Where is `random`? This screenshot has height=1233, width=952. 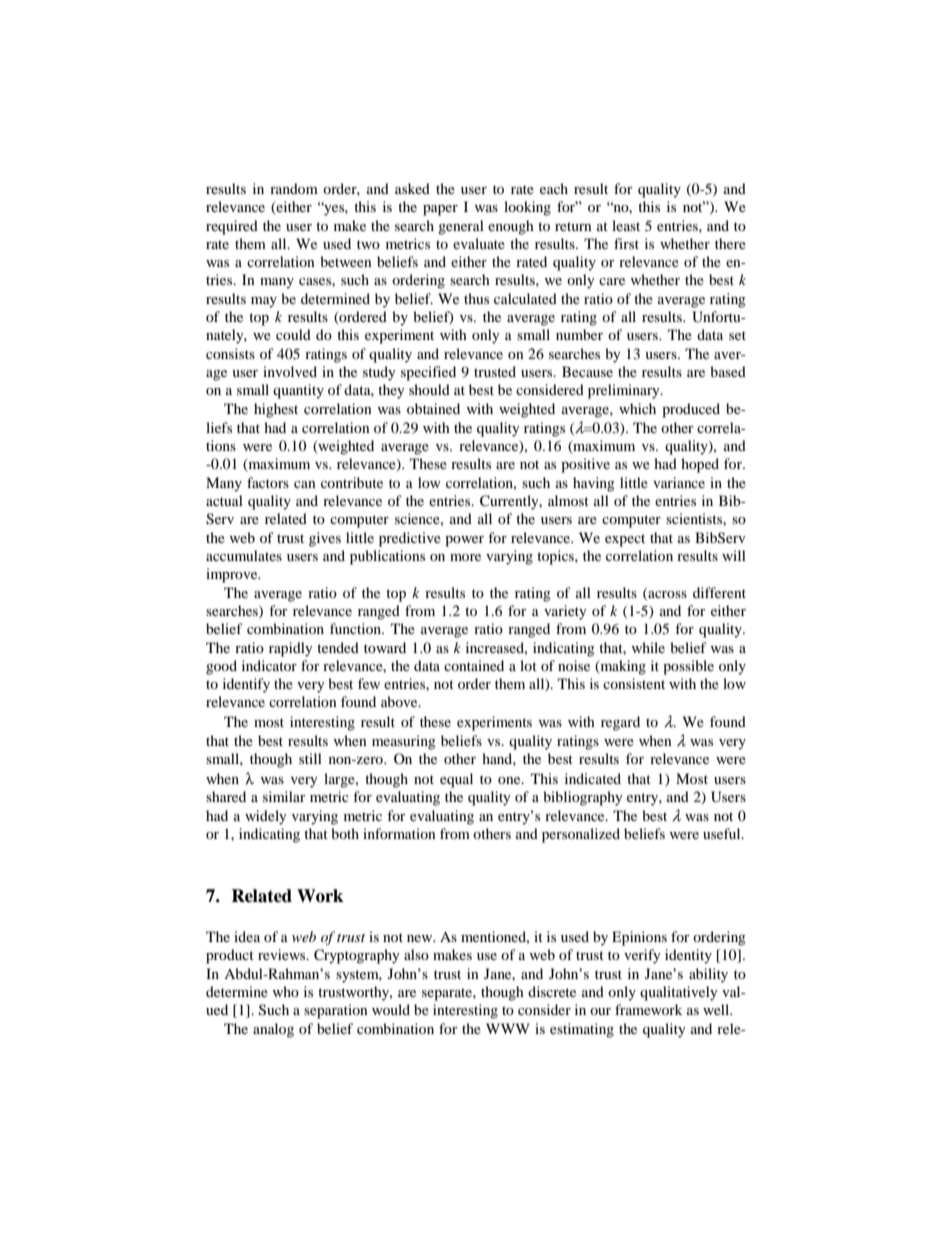
random is located at coordinates (294, 188).
